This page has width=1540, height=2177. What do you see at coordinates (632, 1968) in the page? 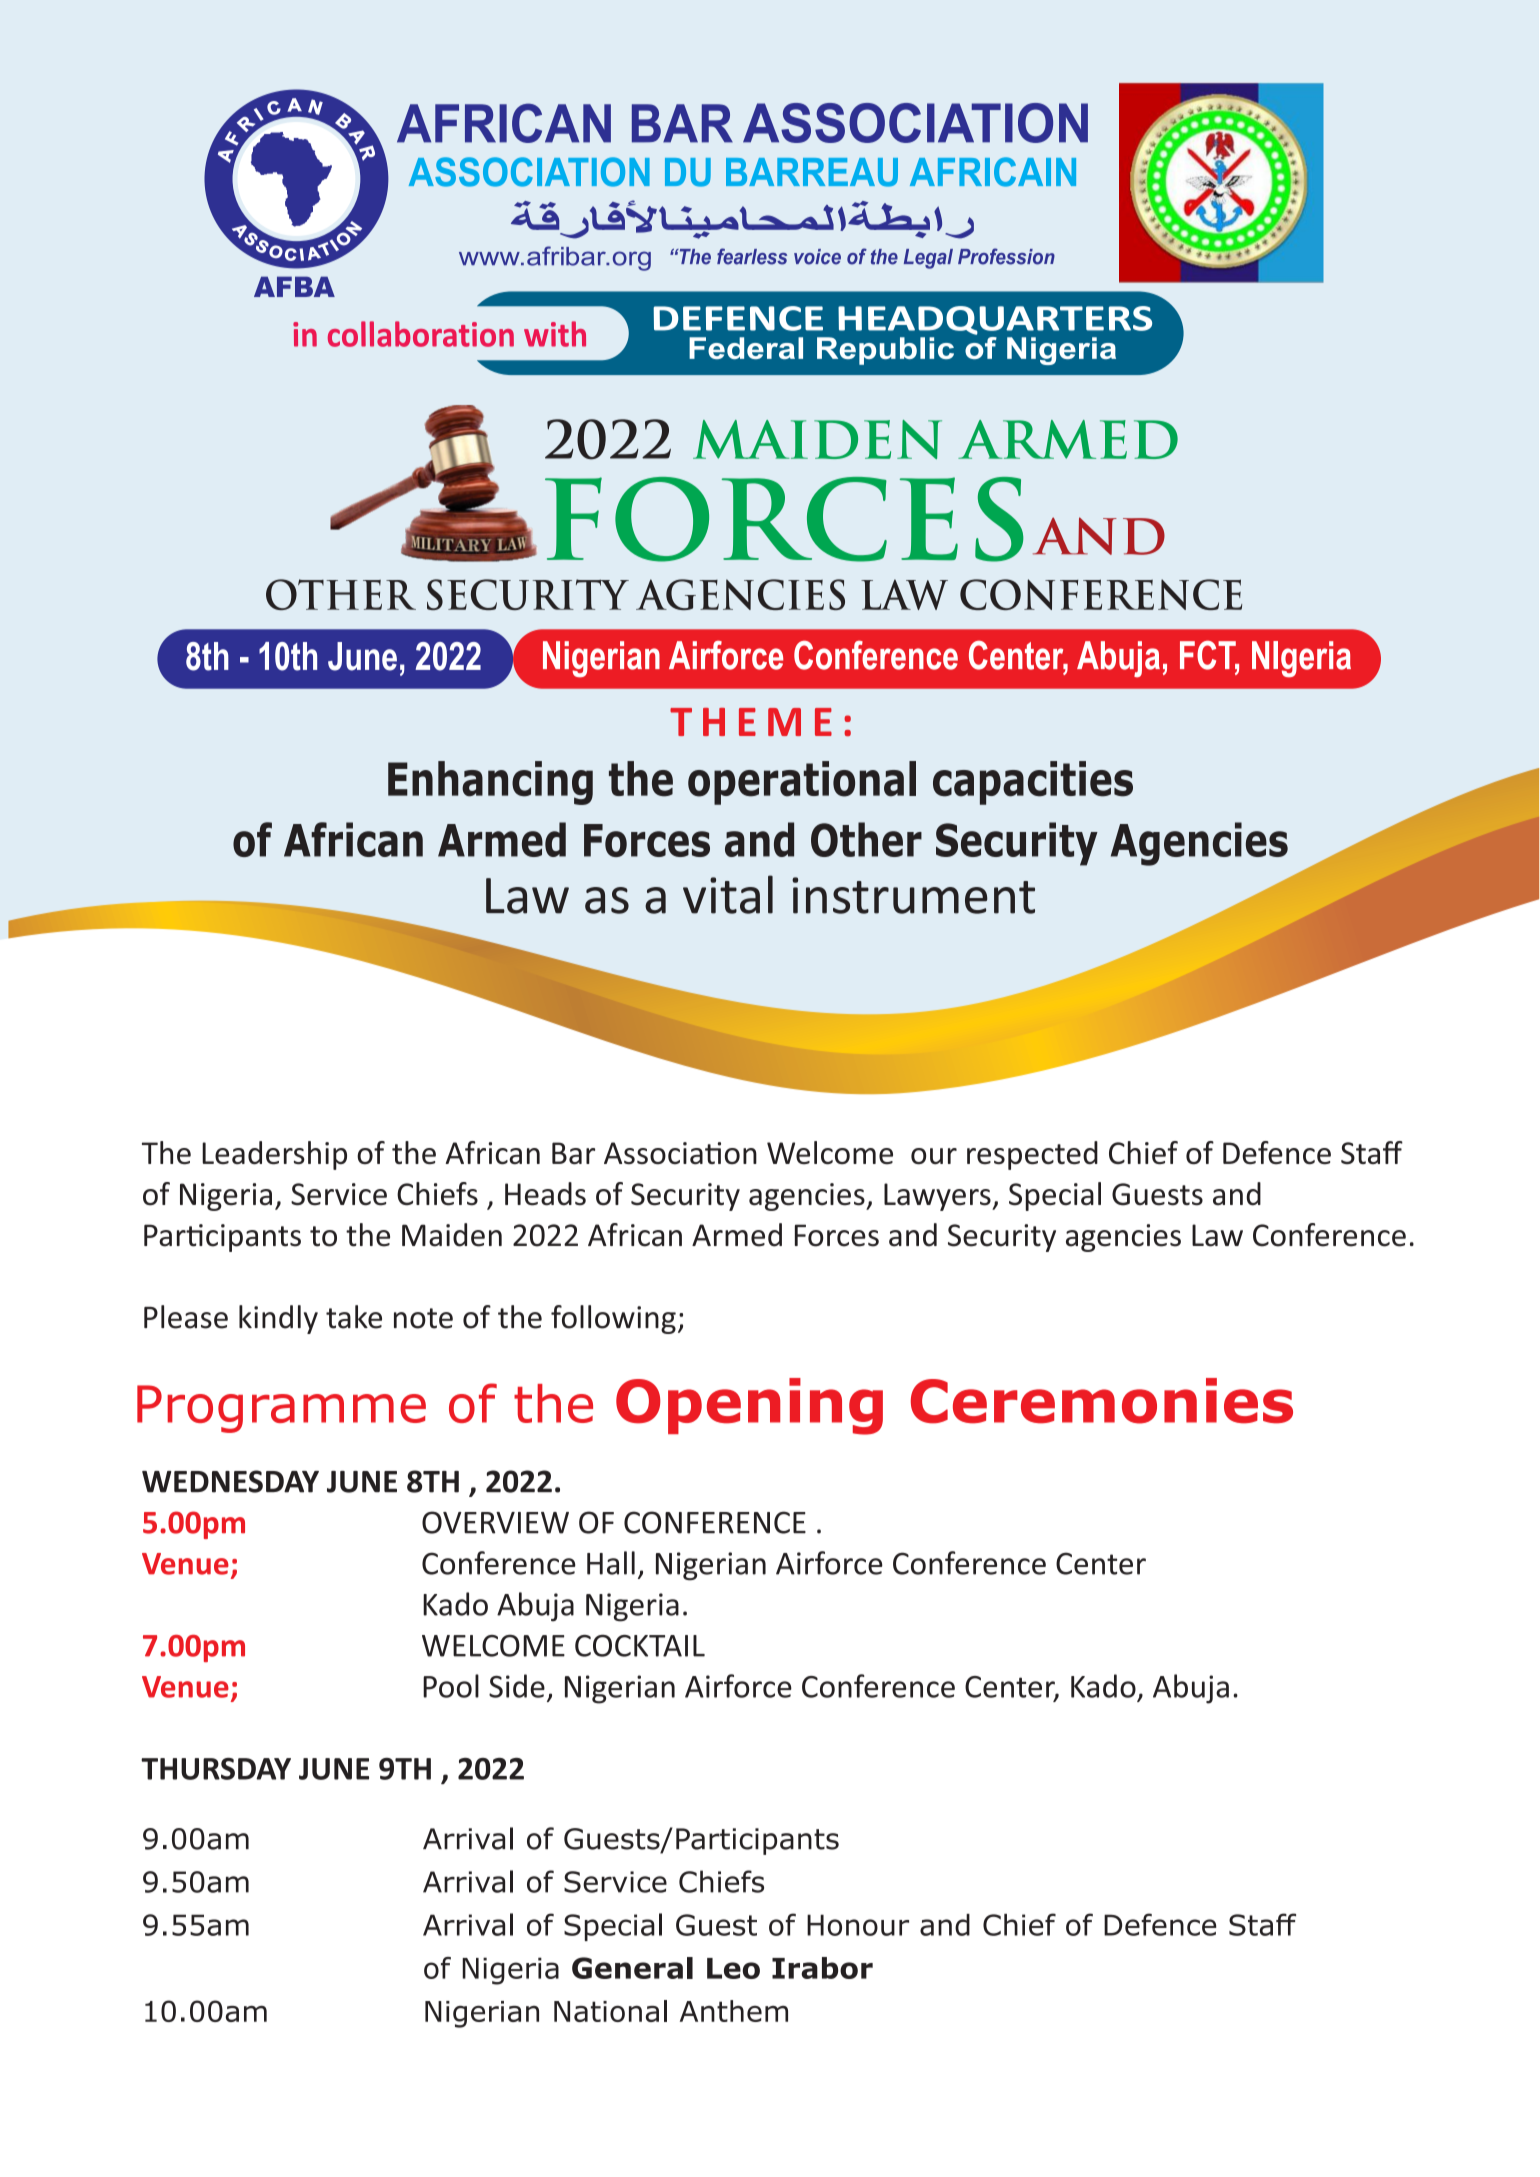
I see `General` at bounding box center [632, 1968].
